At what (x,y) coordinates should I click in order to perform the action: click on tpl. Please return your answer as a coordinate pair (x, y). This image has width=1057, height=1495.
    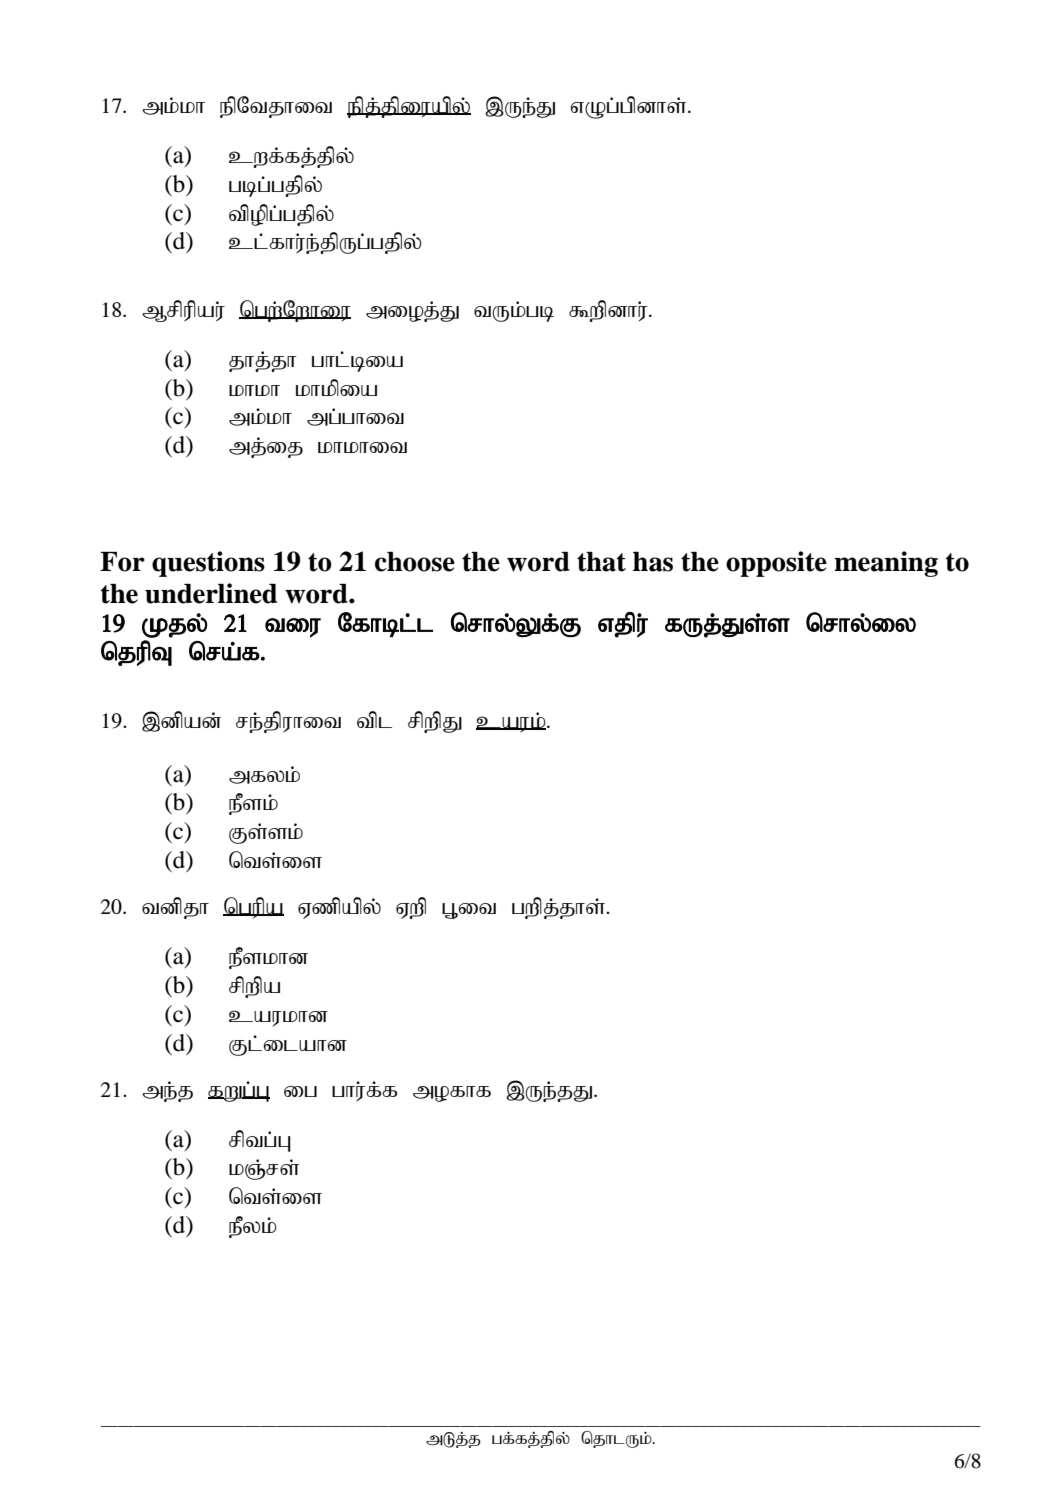
    Looking at the image, I should click on (374, 719).
